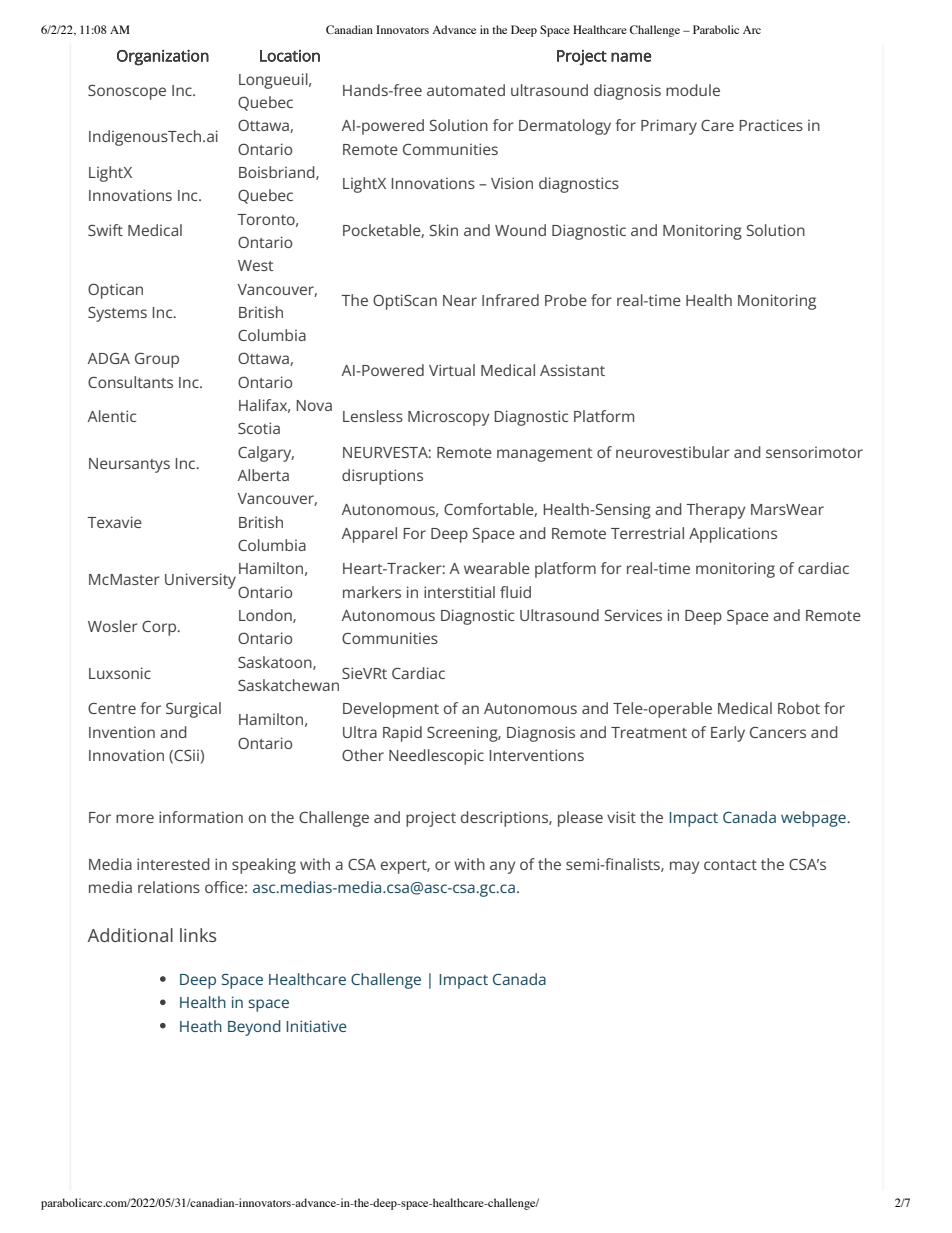 Image resolution: width=952 pixels, height=1233 pixels. Describe the element at coordinates (201, 1026) in the screenshot. I see `Heath` at that location.
